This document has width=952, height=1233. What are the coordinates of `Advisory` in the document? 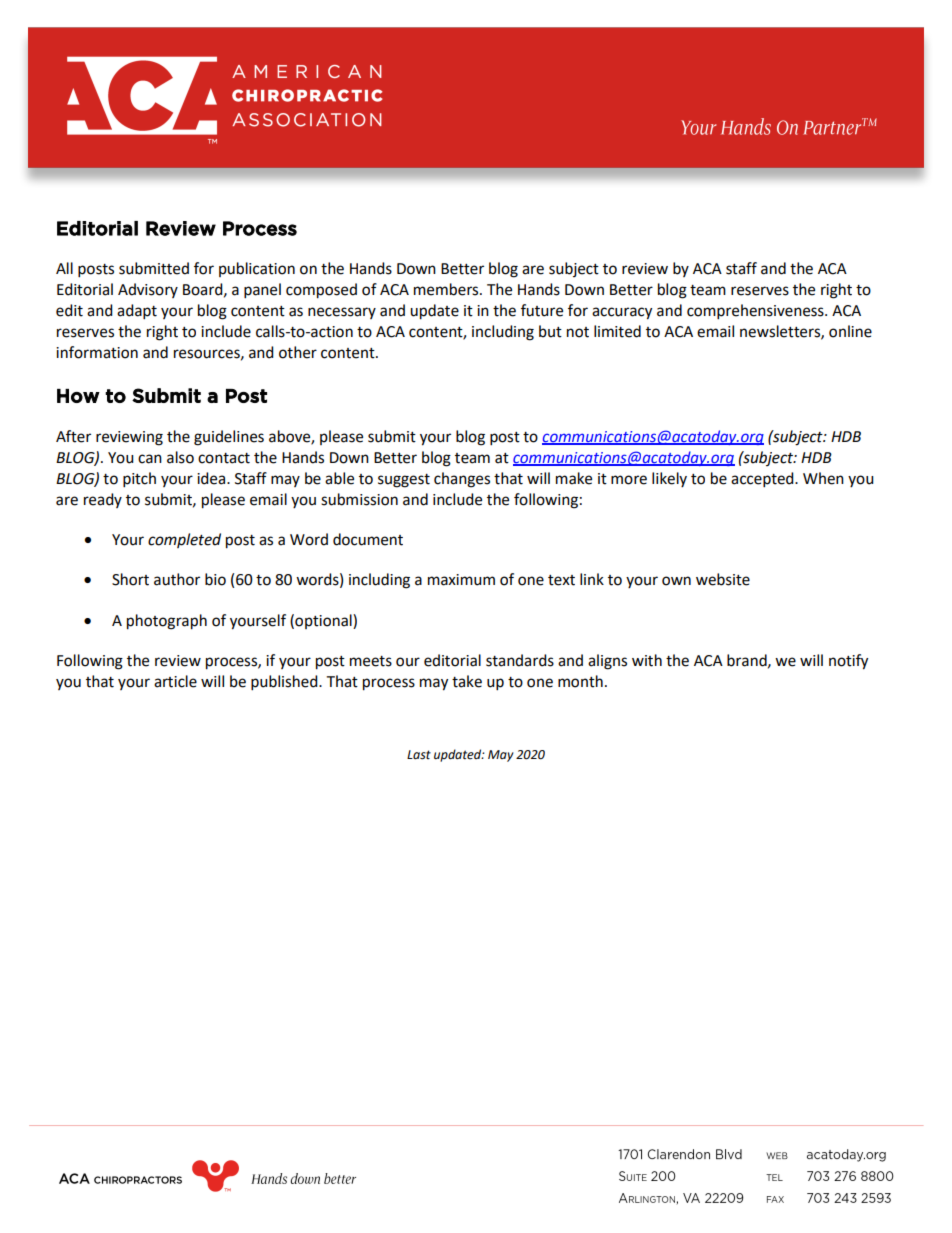 It's located at (148, 290).
